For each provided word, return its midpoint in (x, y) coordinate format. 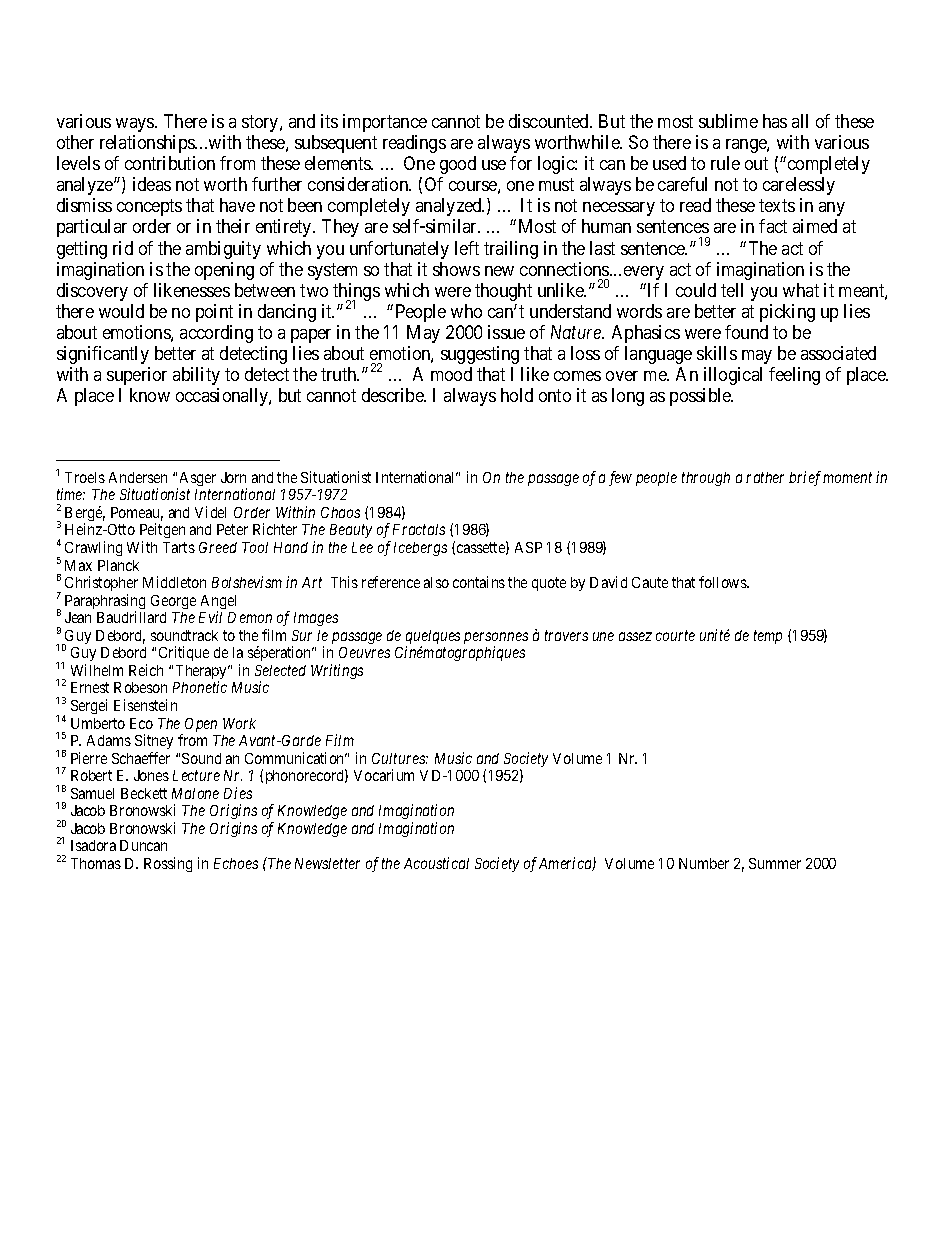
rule (725, 163)
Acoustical (436, 863)
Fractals (419, 529)
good (458, 165)
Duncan (143, 845)
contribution (170, 163)
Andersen (138, 477)
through (706, 479)
